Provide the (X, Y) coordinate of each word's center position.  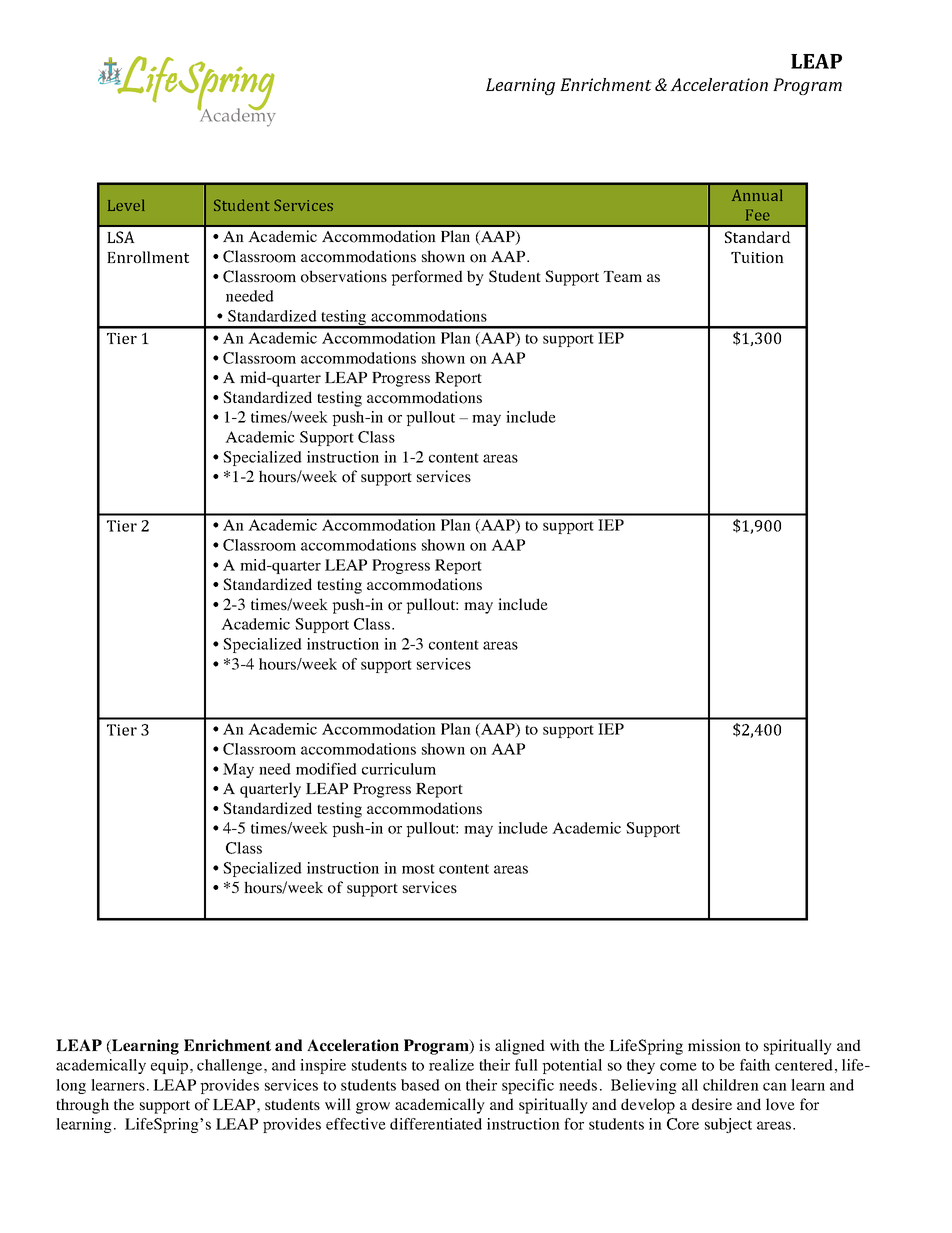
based (420, 1085)
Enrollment (148, 257)
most (418, 869)
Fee (758, 215)
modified (326, 769)
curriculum (399, 769)
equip (171, 1066)
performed (427, 278)
